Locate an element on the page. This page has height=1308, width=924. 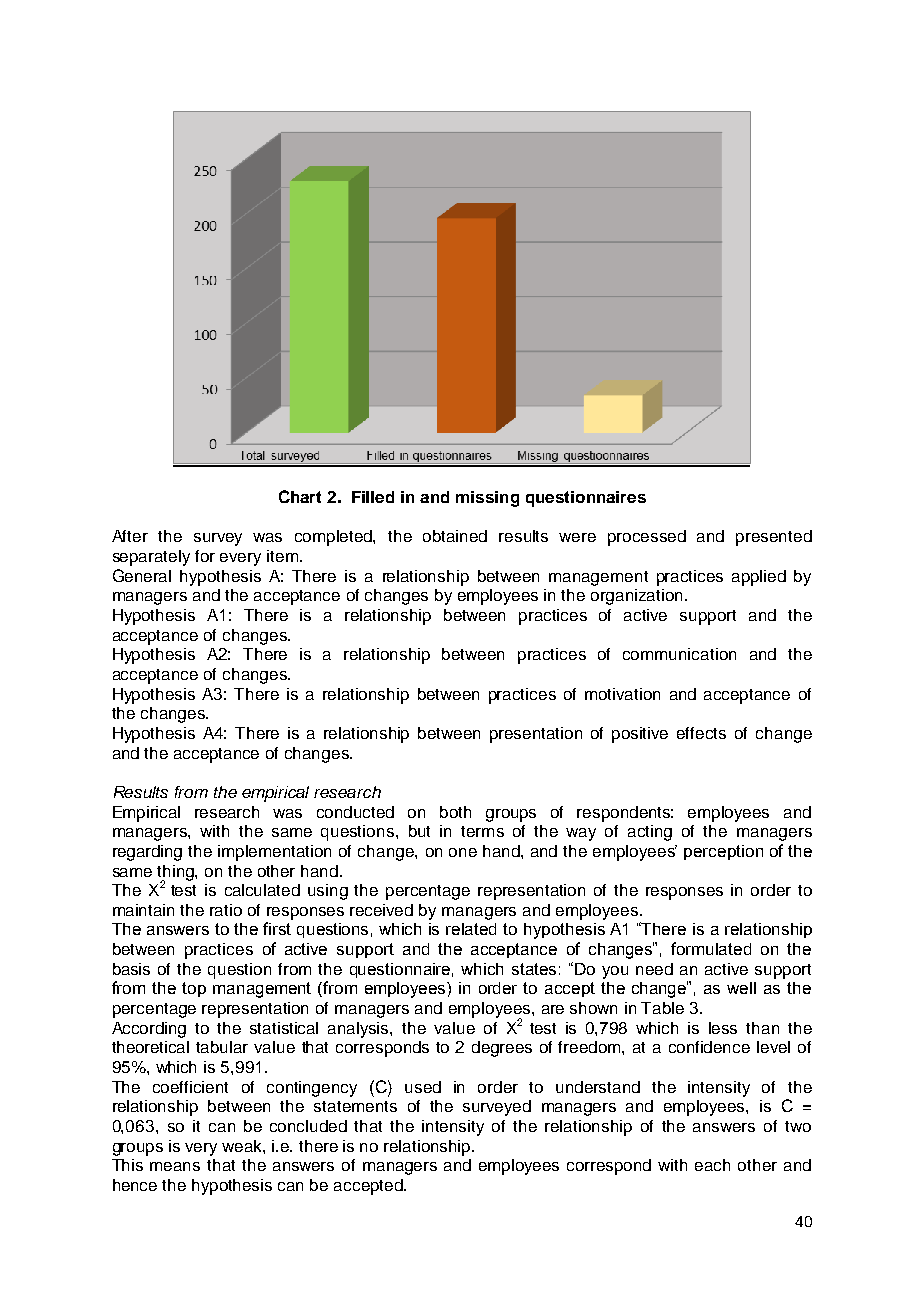
obtained is located at coordinates (455, 536).
